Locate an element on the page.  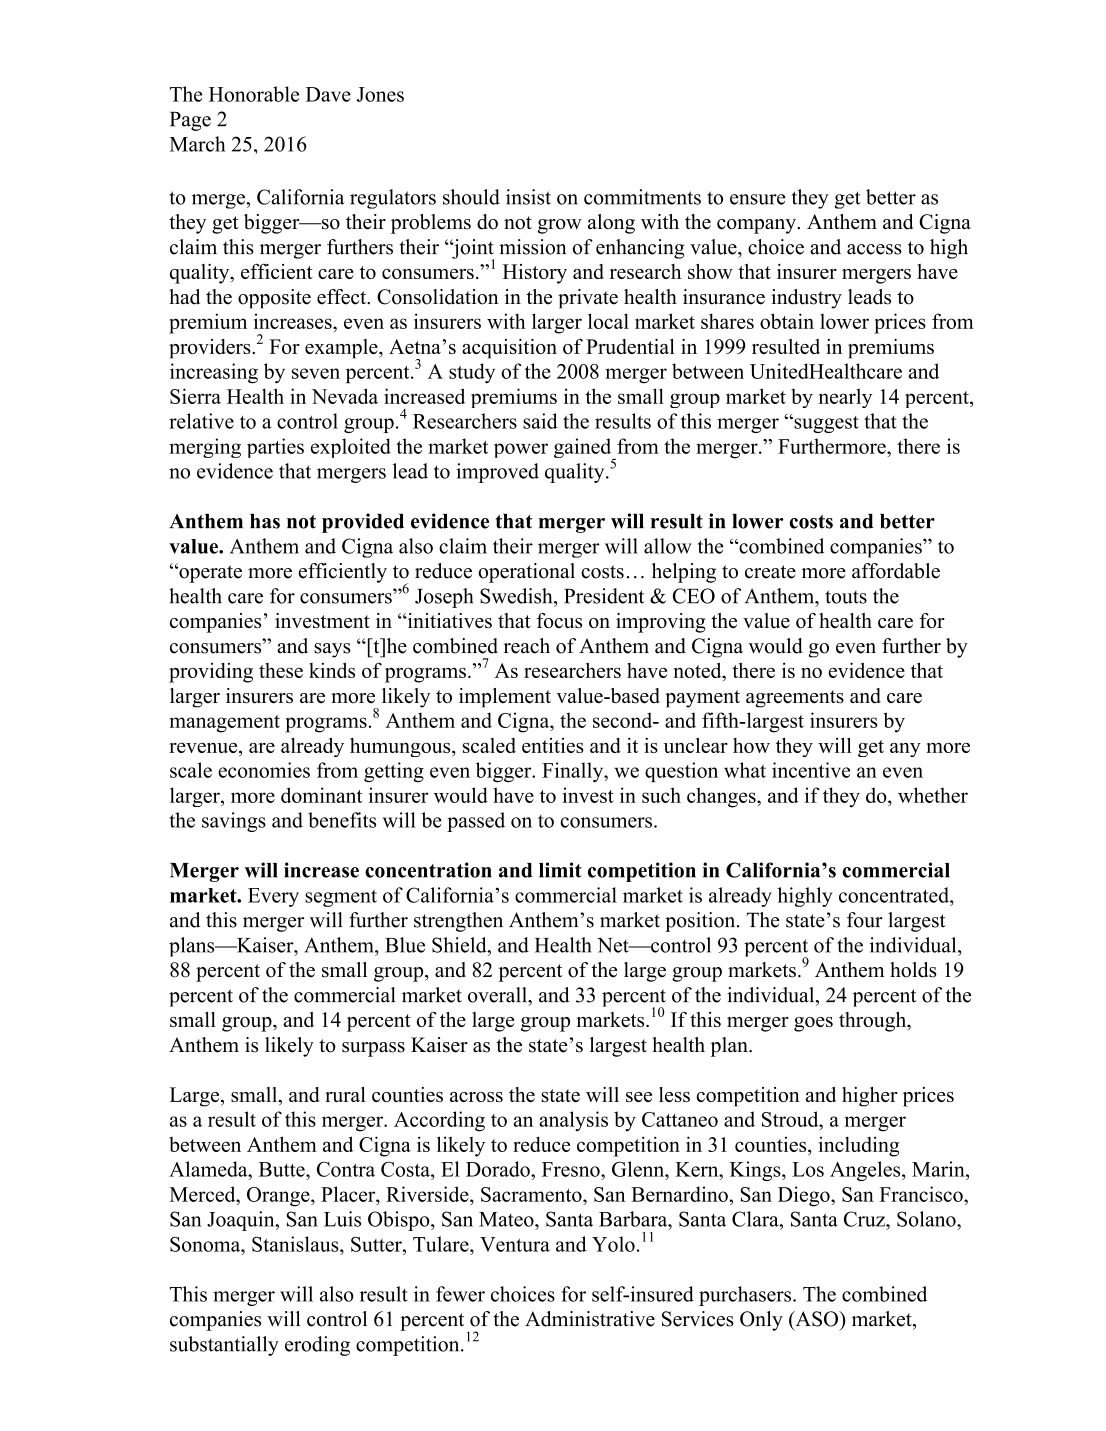
ensure is located at coordinates (758, 199).
